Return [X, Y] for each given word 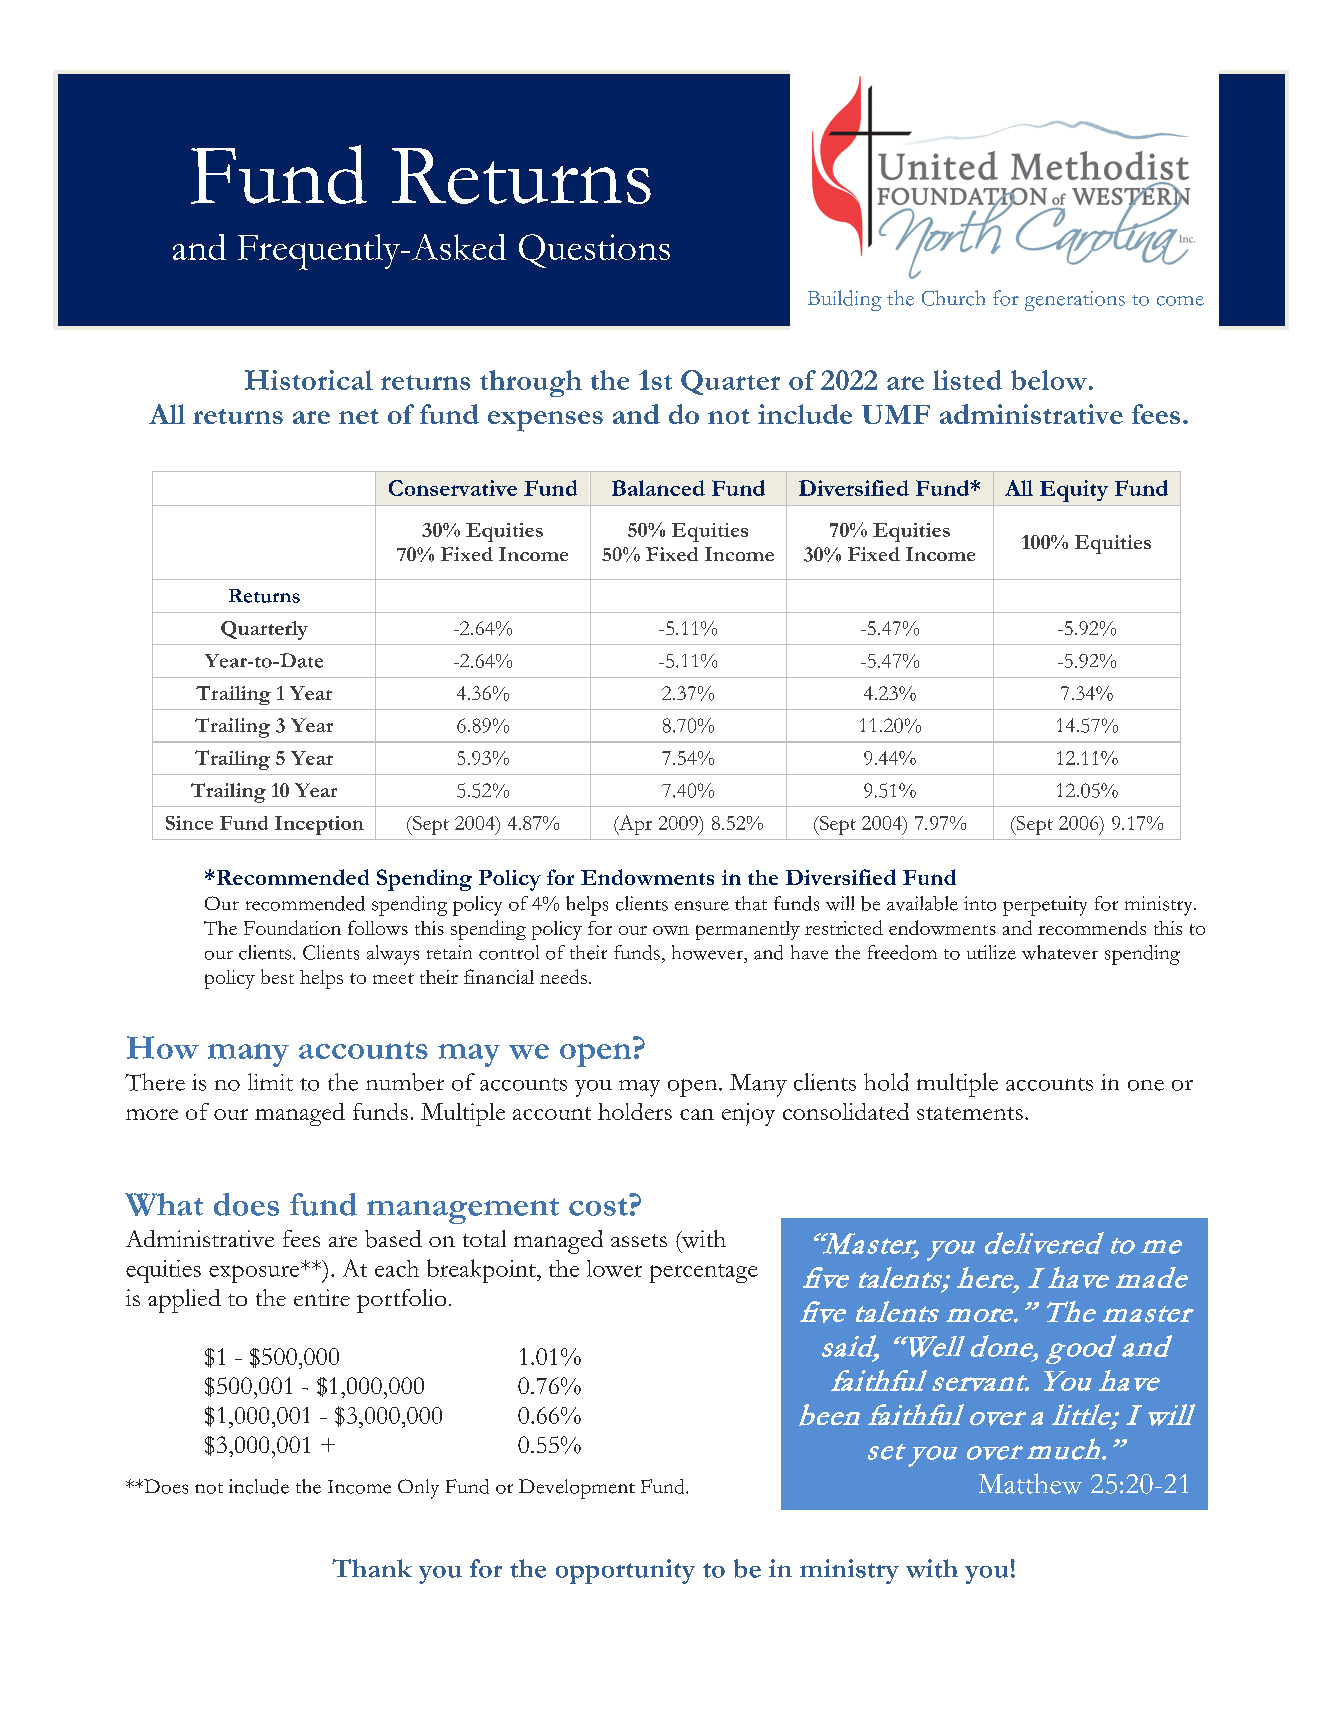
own [671, 930]
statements [970, 1113]
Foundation [292, 927]
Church [953, 298]
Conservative [453, 488]
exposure [255, 1274]
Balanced [658, 488]
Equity [1074, 491]
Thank [372, 1568]
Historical [309, 380]
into [980, 903]
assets [639, 1240]
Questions [594, 251]
